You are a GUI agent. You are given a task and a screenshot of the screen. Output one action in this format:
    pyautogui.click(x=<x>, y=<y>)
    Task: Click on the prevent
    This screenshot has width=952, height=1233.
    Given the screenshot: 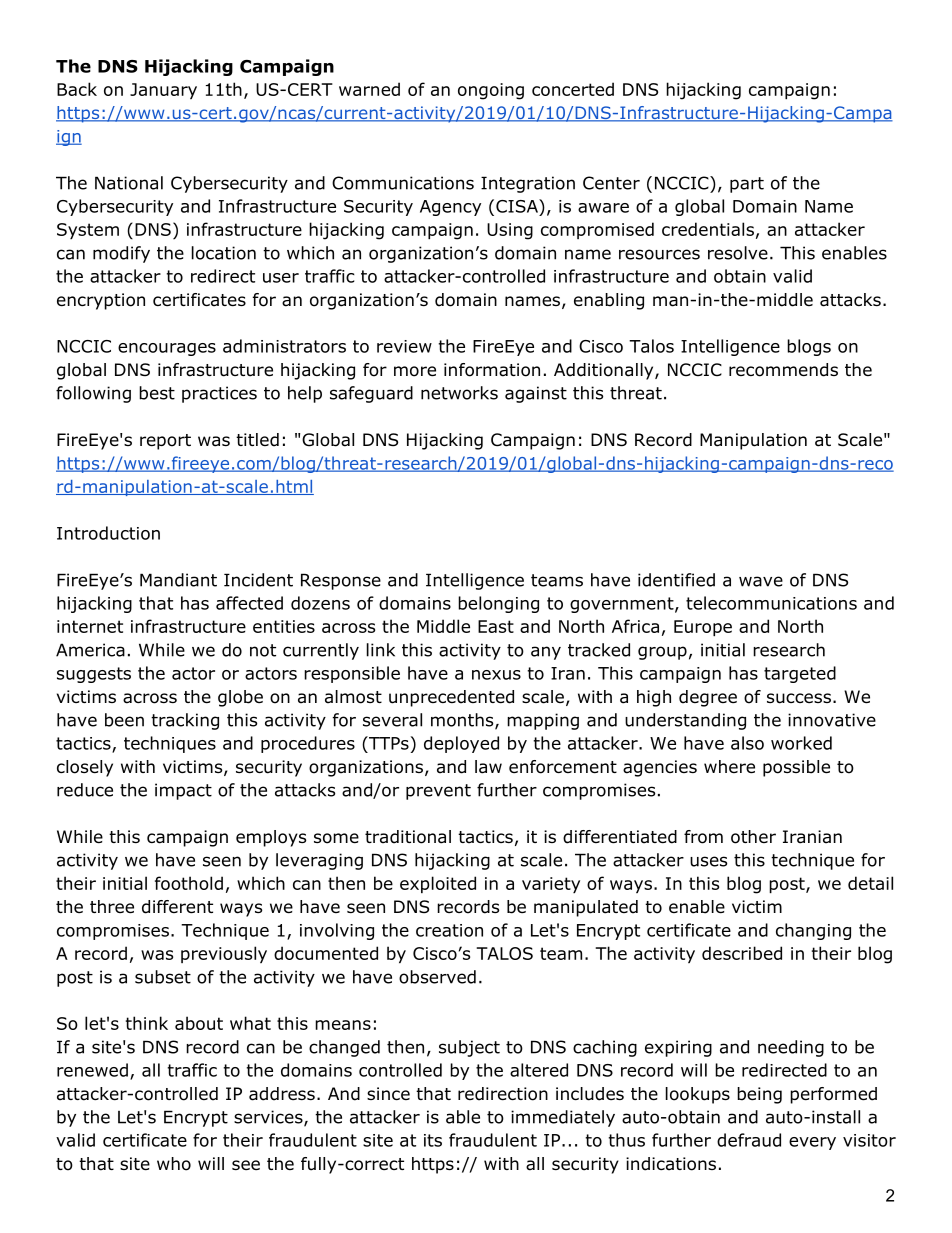 What is the action you would take?
    pyautogui.click(x=438, y=792)
